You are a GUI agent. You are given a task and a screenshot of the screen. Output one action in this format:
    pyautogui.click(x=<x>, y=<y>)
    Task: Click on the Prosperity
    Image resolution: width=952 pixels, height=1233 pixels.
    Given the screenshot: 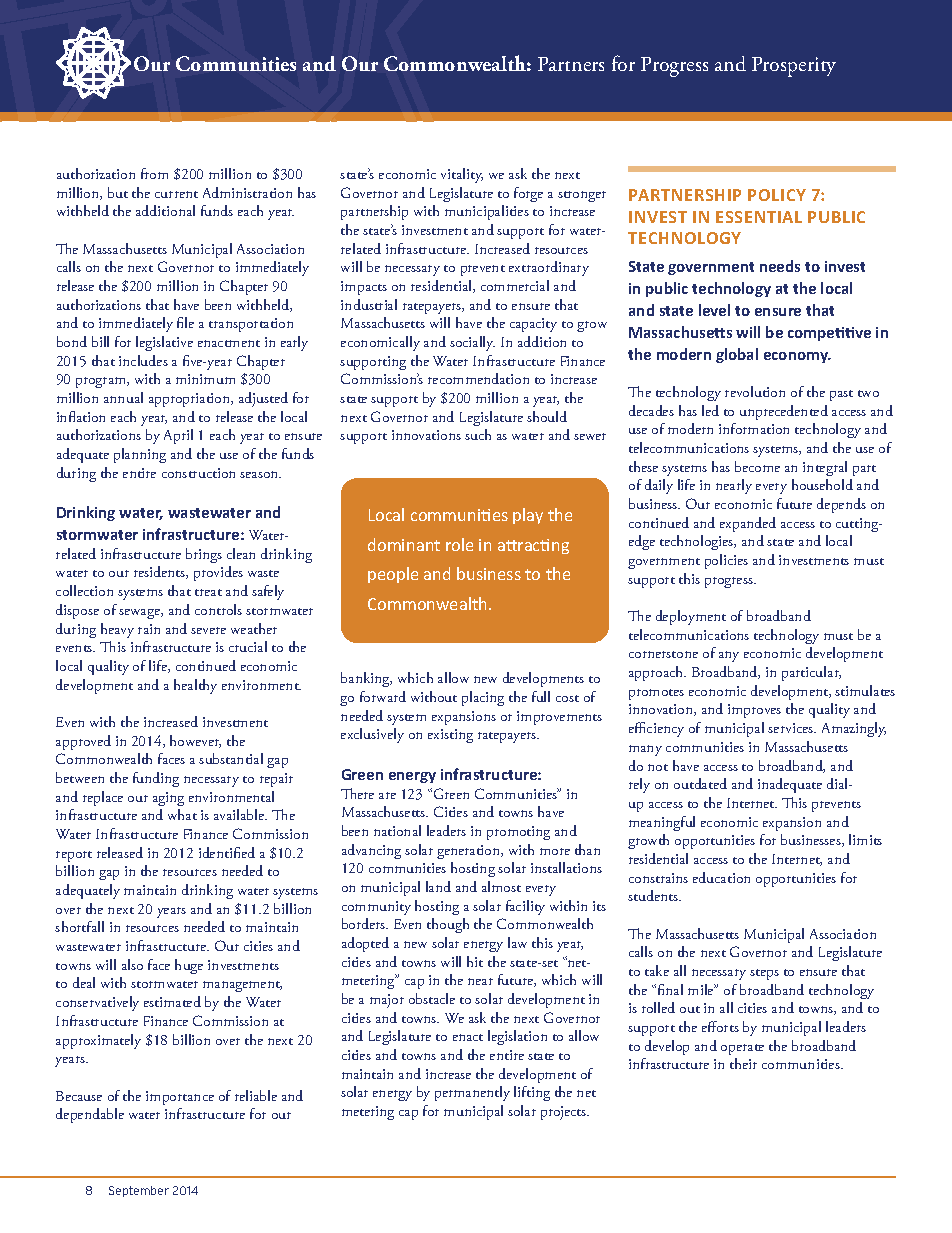 What is the action you would take?
    pyautogui.click(x=794, y=67)
